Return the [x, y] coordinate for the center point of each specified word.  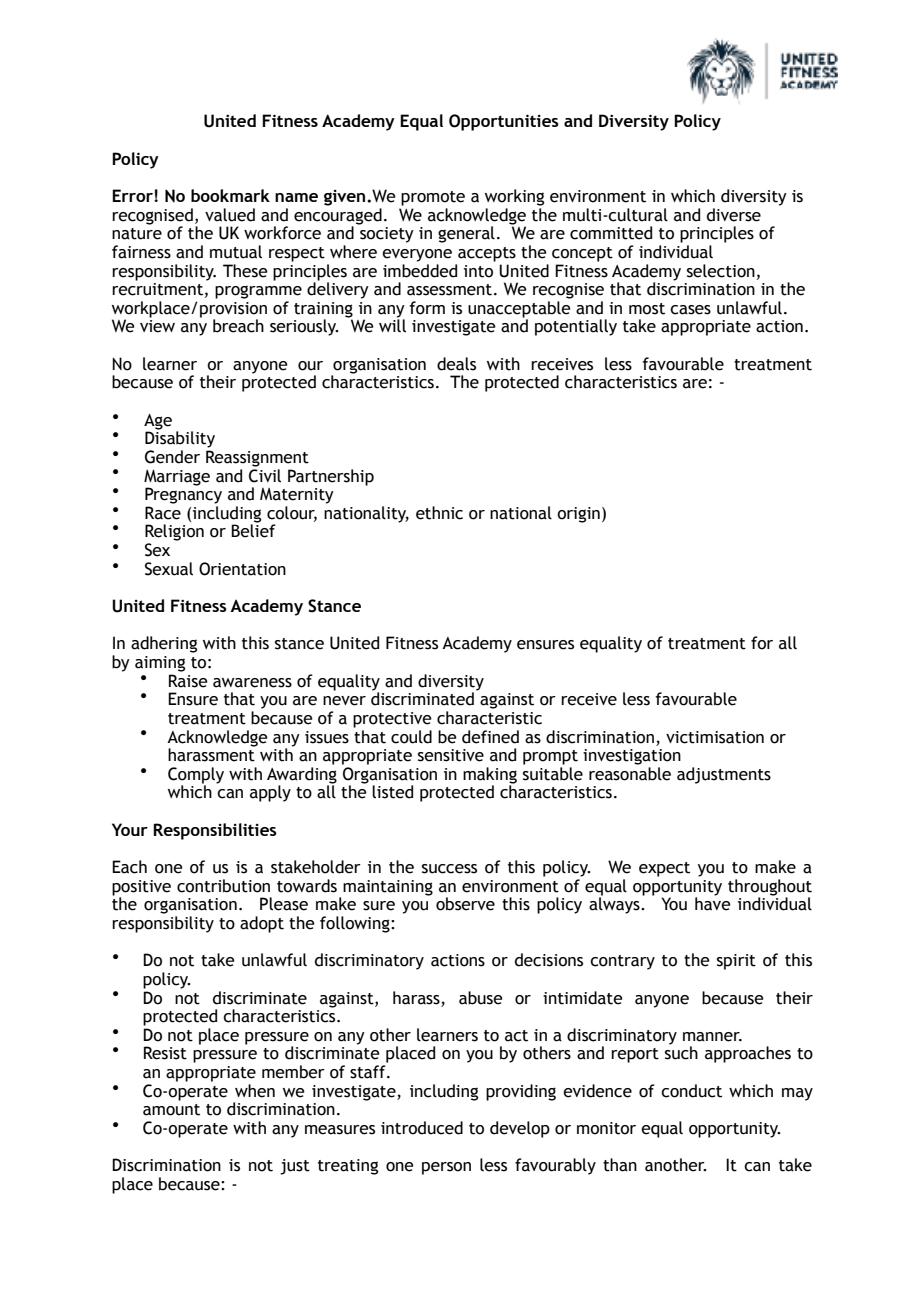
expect [664, 869]
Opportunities [504, 122]
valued [230, 215]
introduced [422, 1128]
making [490, 776]
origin [578, 515]
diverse [734, 215]
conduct [691, 1091]
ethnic [439, 513]
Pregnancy [183, 494]
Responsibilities [215, 831]
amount [171, 1110]
